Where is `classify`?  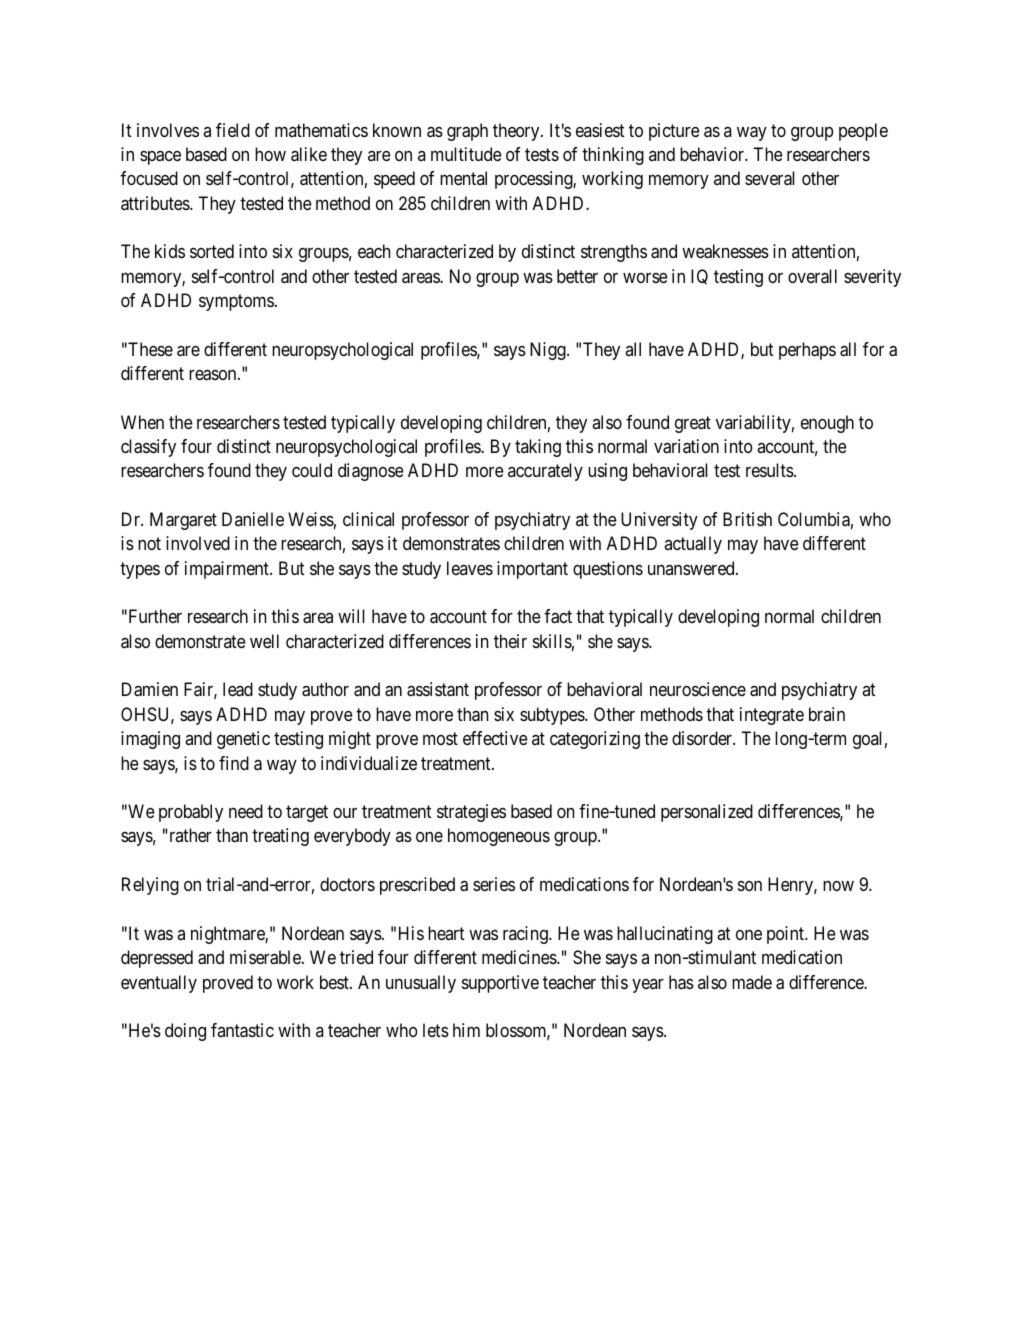
classify is located at coordinates (148, 448).
